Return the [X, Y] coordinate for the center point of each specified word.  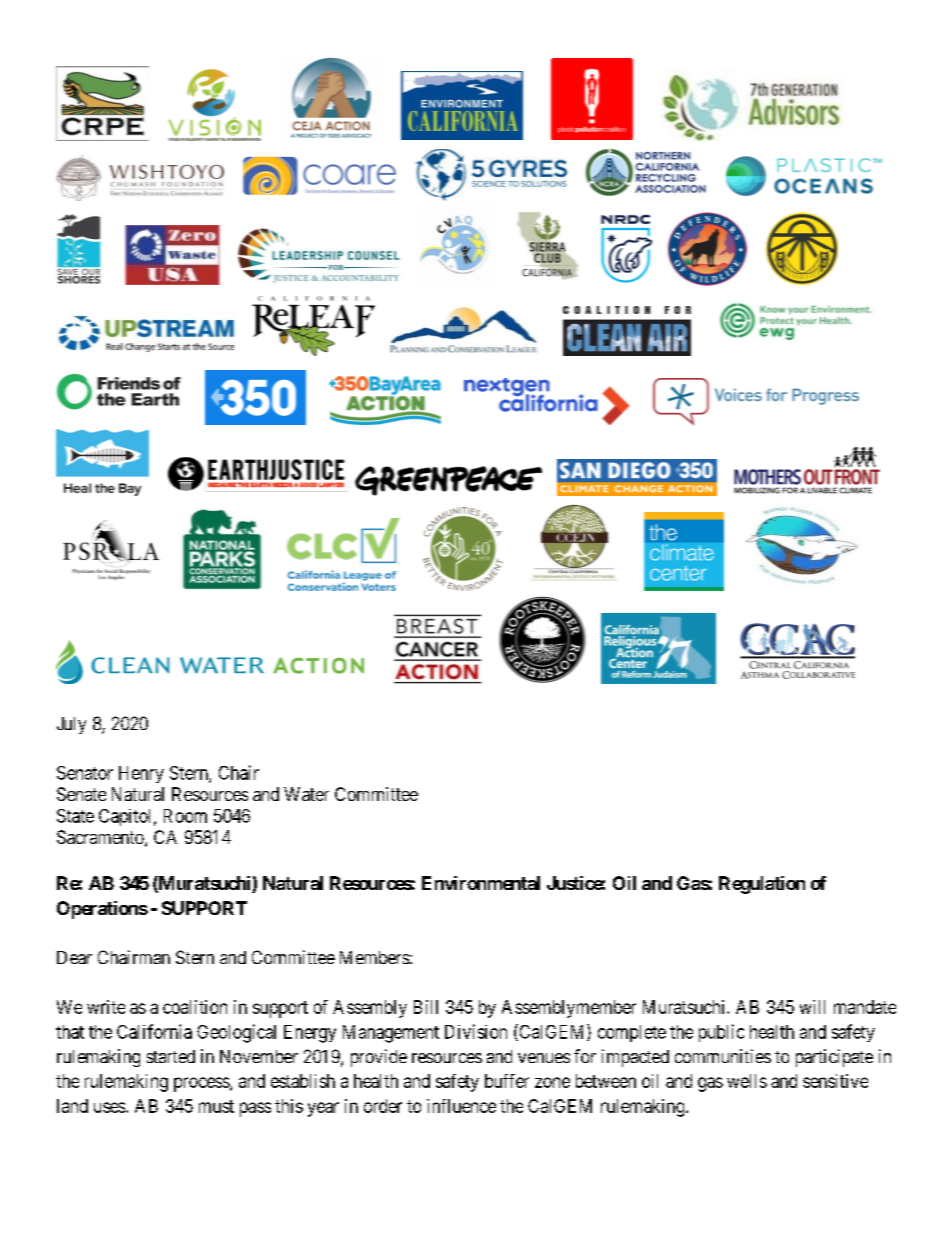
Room [185, 816]
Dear [74, 957]
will [812, 1007]
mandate [865, 1007]
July [71, 725]
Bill [426, 1007]
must [216, 1106]
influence [461, 1106]
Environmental [481, 883]
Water [306, 794]
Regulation [762, 885]
